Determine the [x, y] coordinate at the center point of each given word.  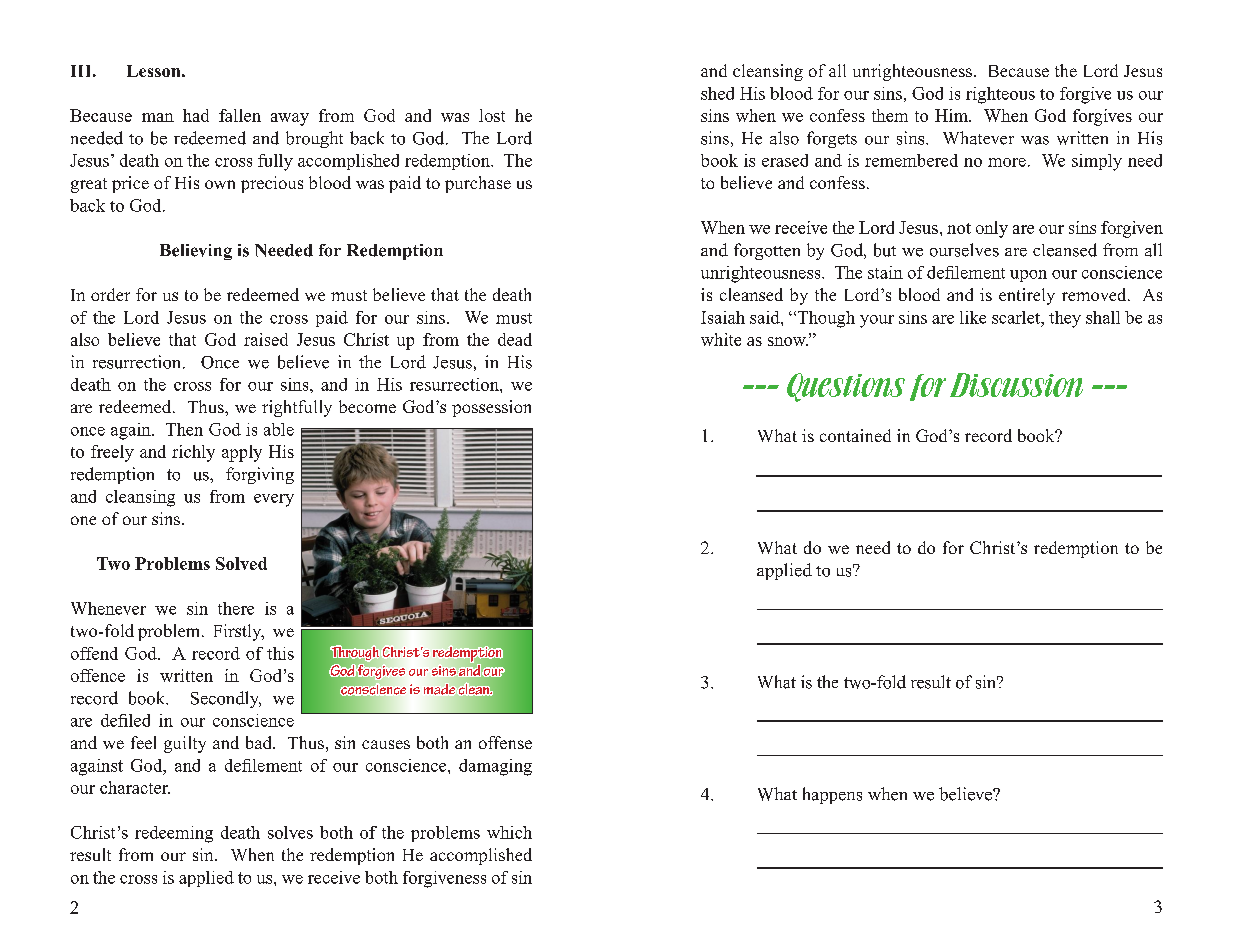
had [196, 115]
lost [492, 115]
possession [491, 408]
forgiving [260, 475]
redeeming [174, 834]
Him [952, 115]
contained [855, 435]
